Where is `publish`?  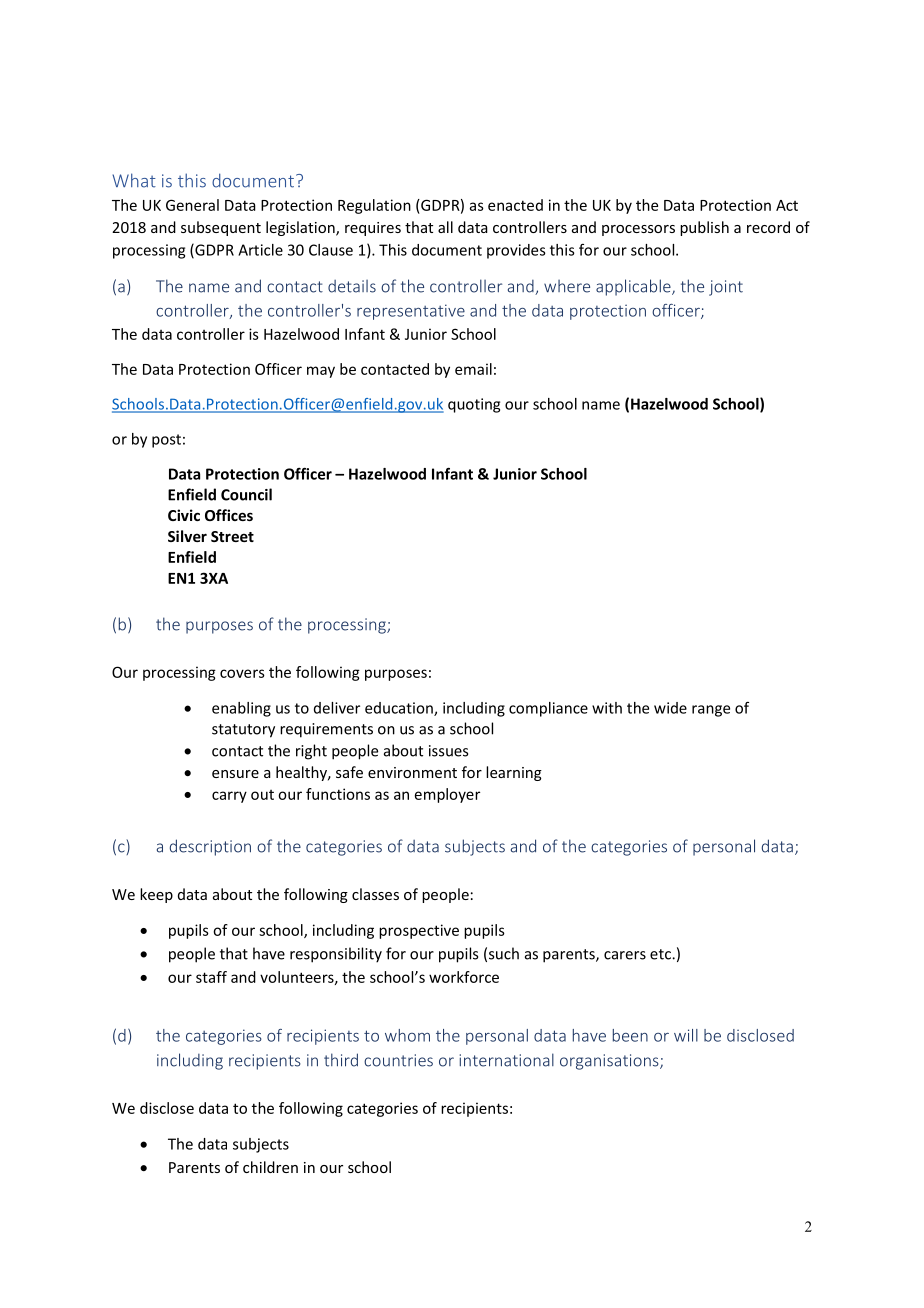
publish is located at coordinates (704, 228).
